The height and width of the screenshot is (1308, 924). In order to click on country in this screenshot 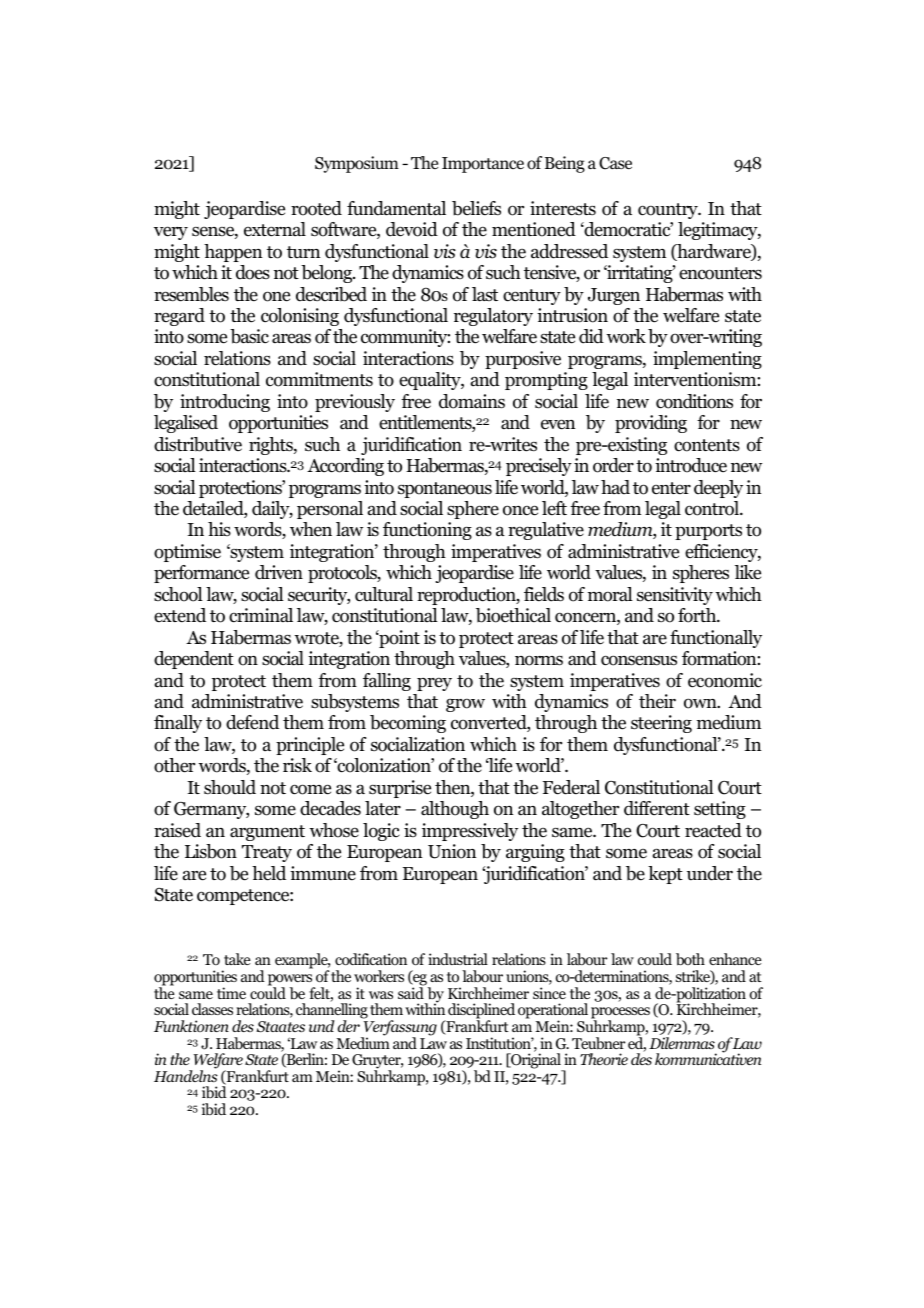, I will do `click(669, 211)`.
